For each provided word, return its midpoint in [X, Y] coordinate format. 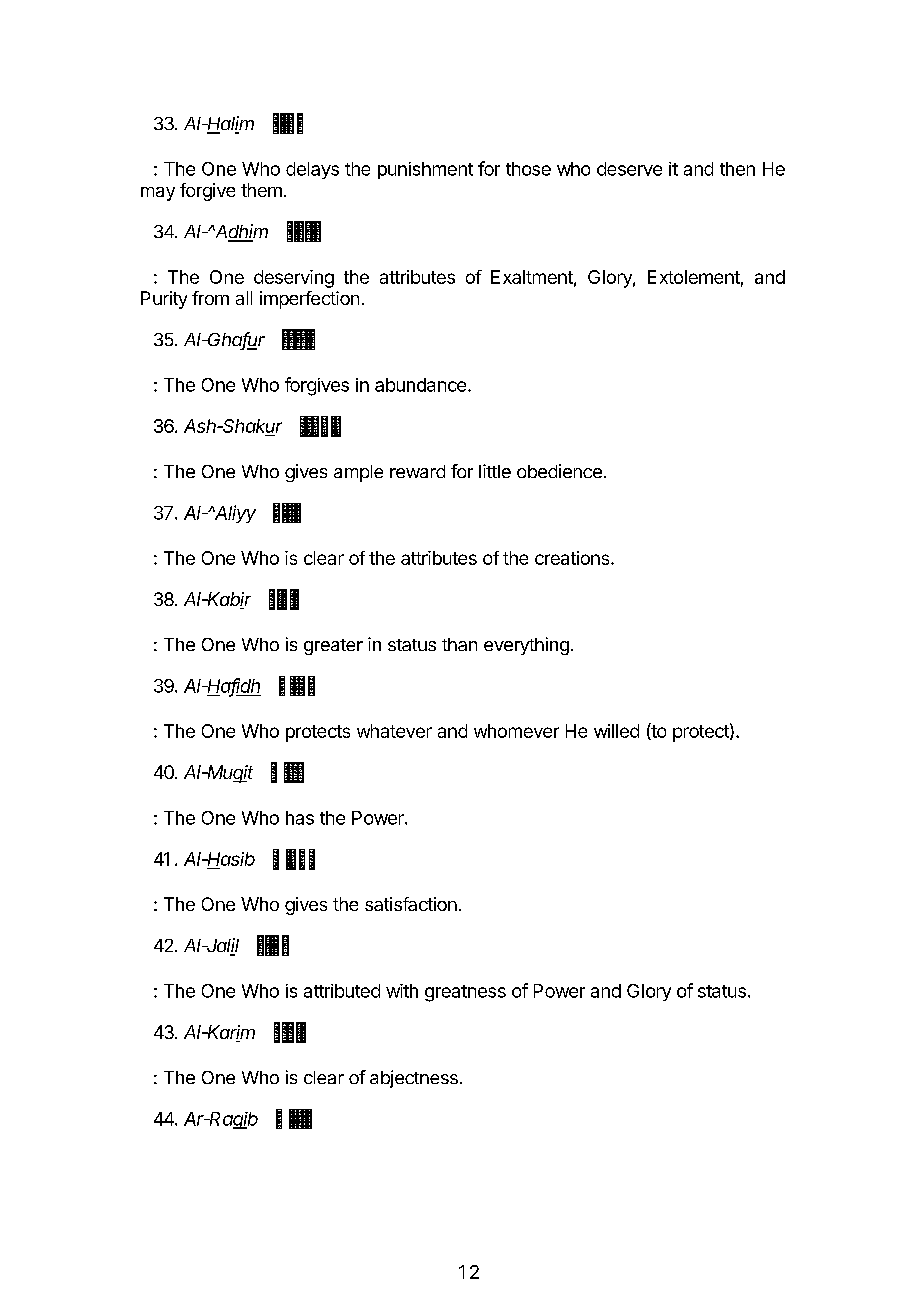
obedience [559, 471]
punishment [425, 170]
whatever [394, 731]
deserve [629, 169]
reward [417, 471]
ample [358, 473]
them [261, 190]
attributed [342, 991]
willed [616, 731]
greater [333, 647]
